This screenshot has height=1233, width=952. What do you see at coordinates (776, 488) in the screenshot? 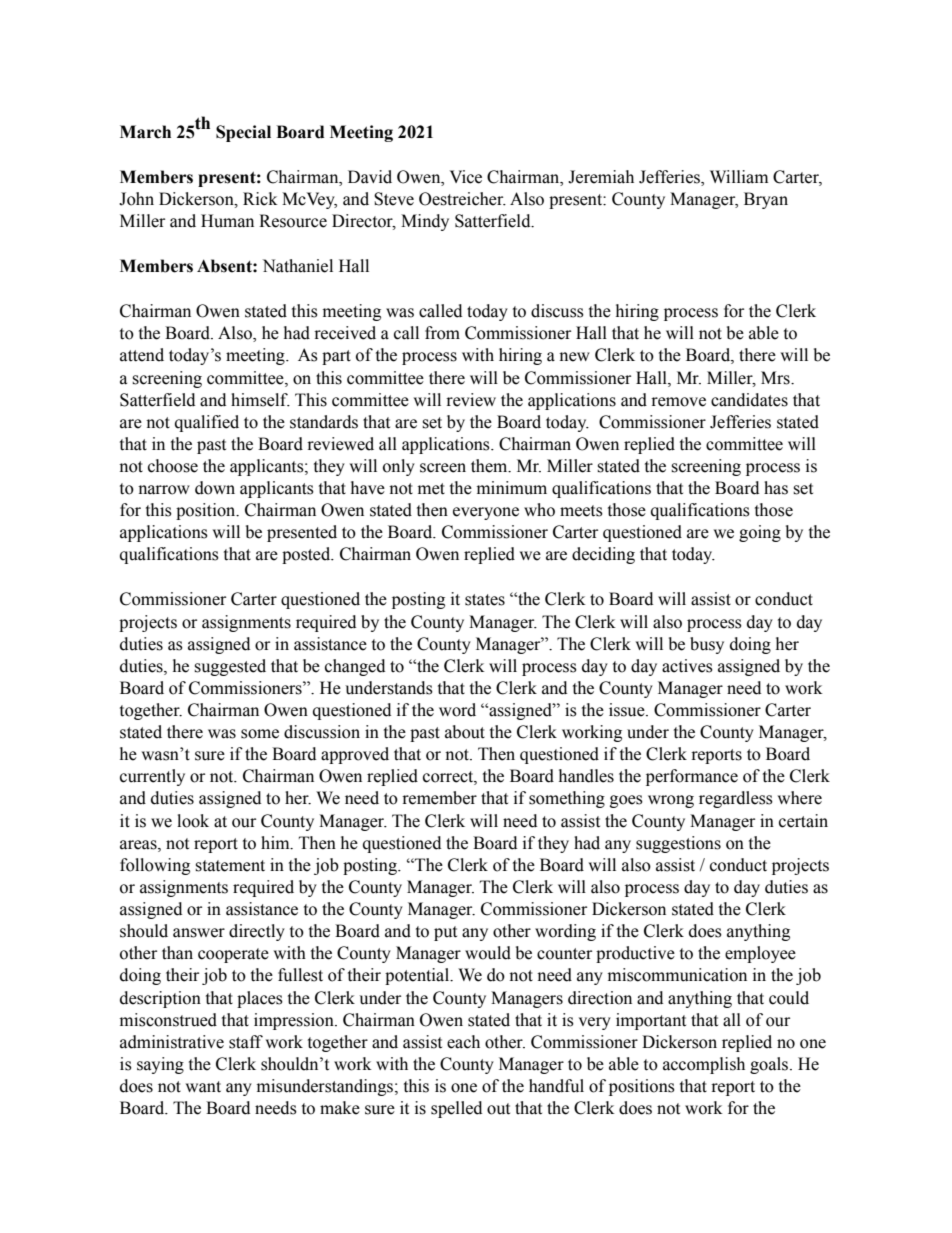
I see `has` at bounding box center [776, 488].
